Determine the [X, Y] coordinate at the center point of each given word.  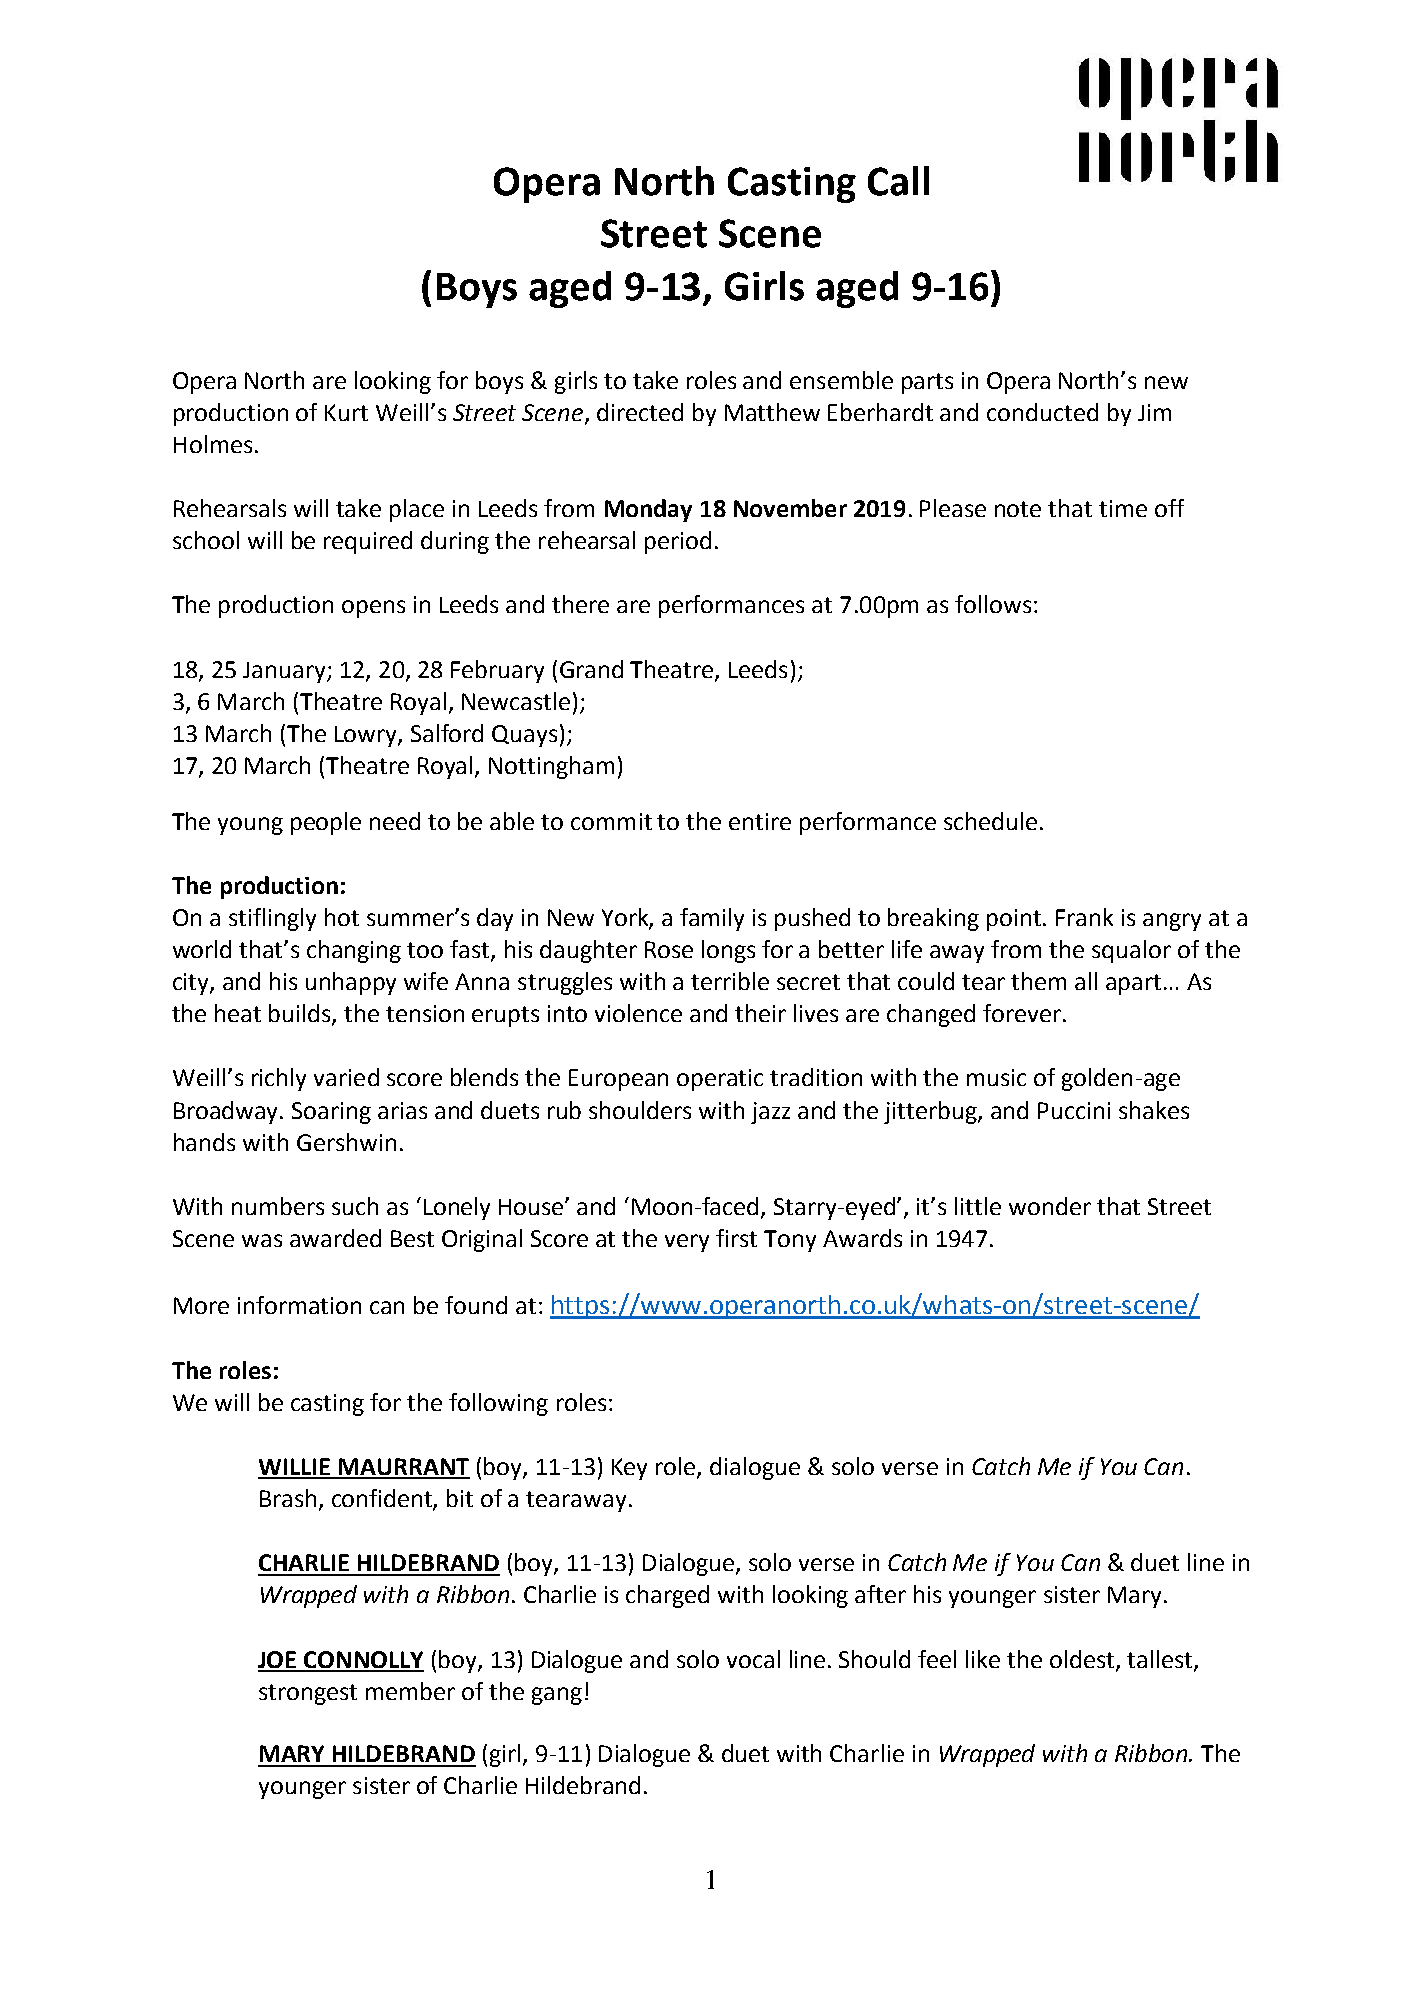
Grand [591, 669]
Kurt [346, 412]
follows [993, 604]
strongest [308, 1694]
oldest [1083, 1660]
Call [898, 181]
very [687, 1243]
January [285, 672]
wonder [1050, 1206]
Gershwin [346, 1142]
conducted [1042, 412]
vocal [753, 1659]
